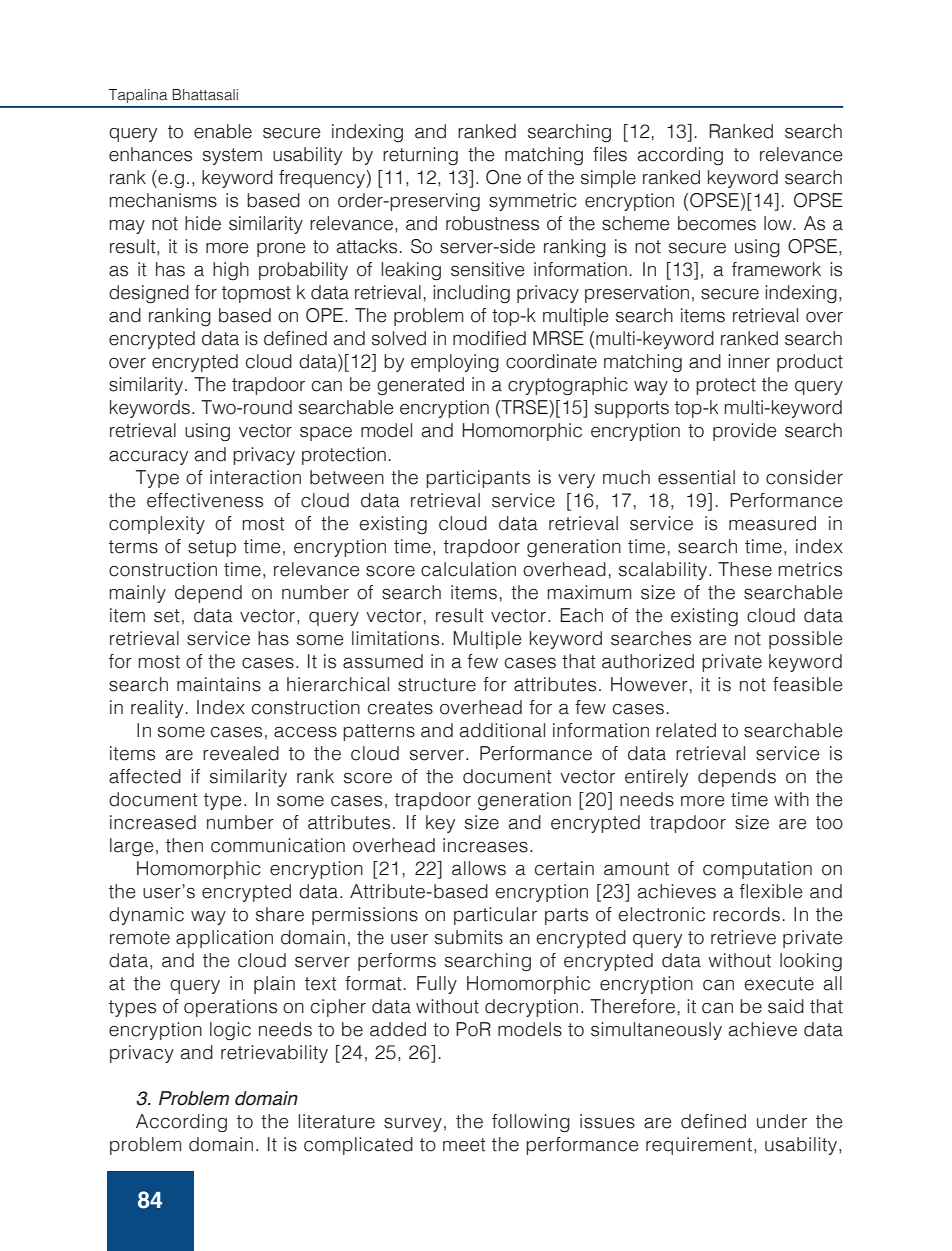 This screenshot has width=952, height=1251. What do you see at coordinates (717, 223) in the screenshot?
I see `becomes` at bounding box center [717, 223].
